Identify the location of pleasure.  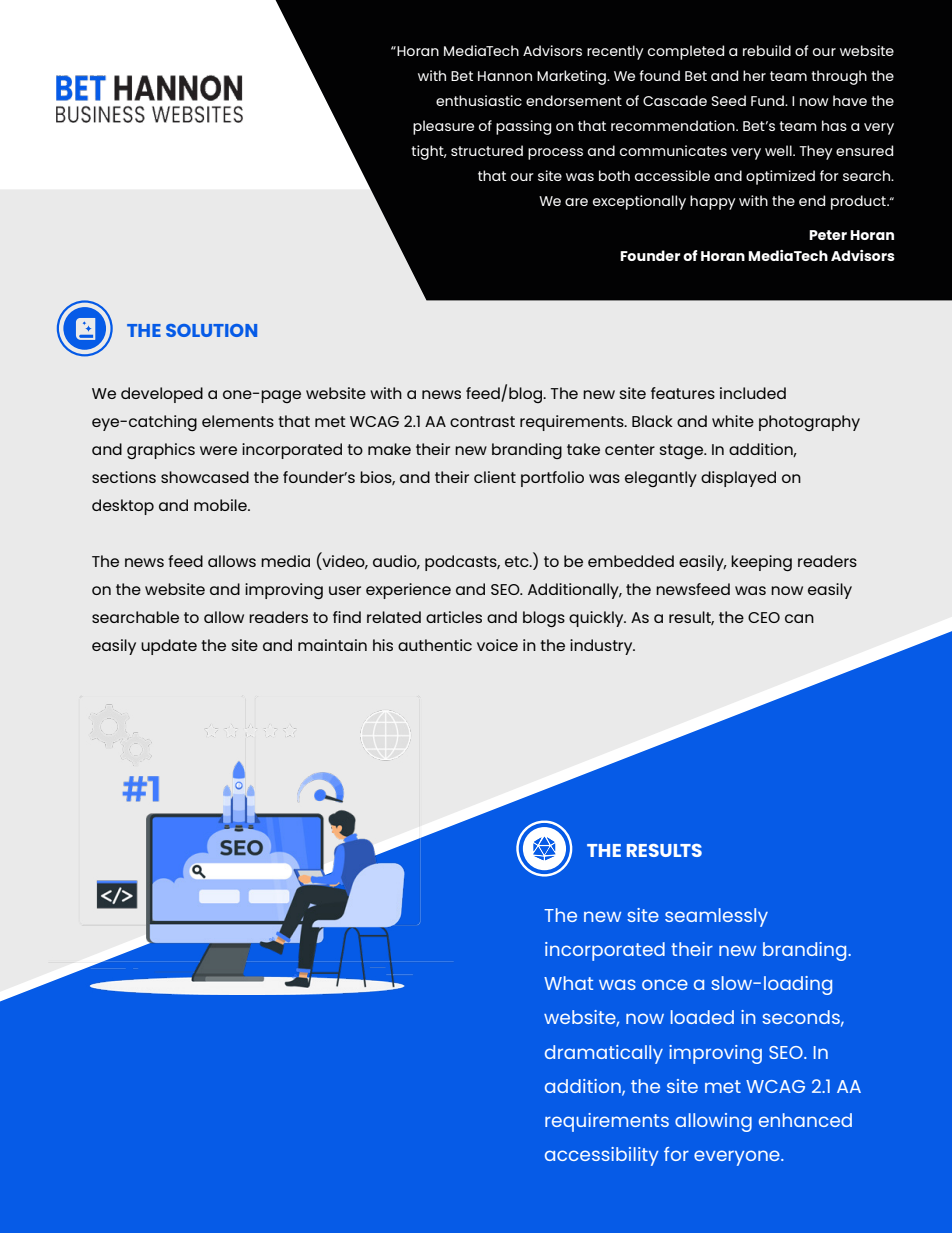
(443, 127).
